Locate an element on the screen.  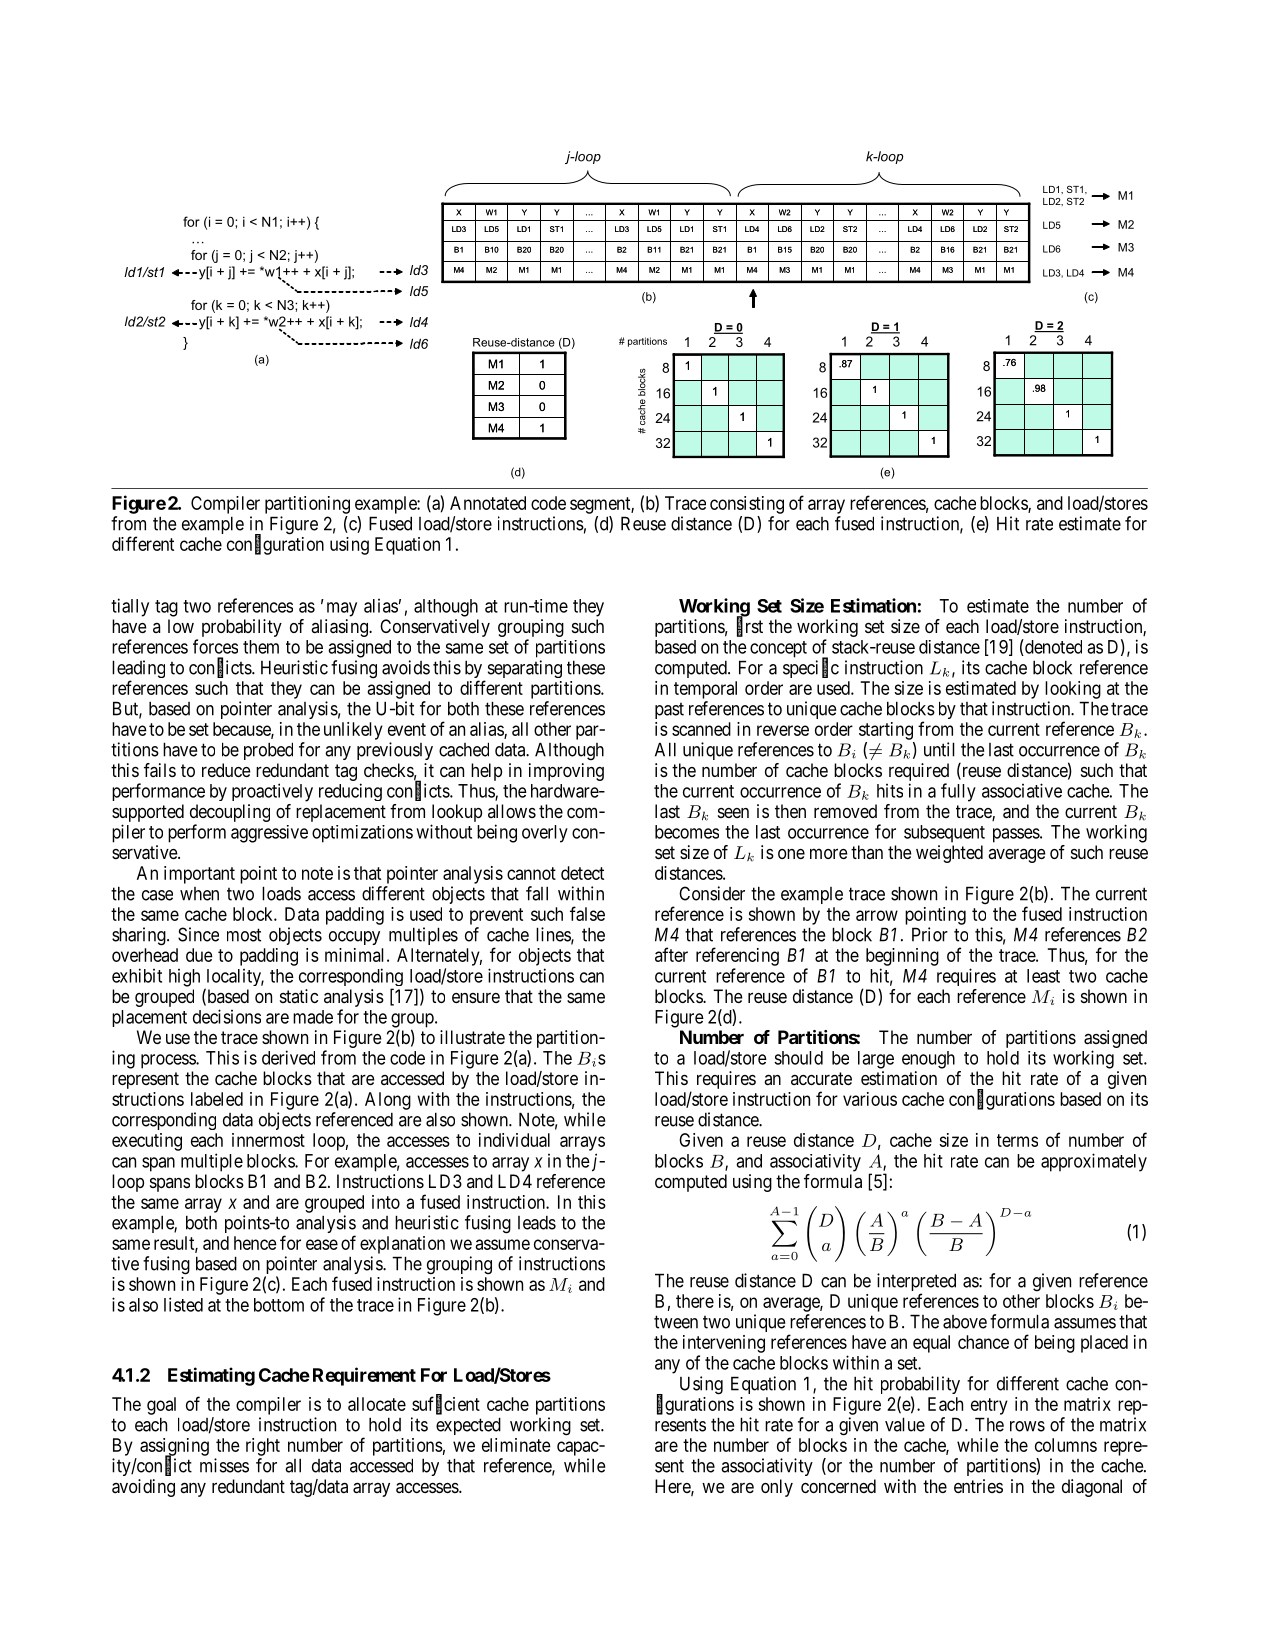
entries is located at coordinates (978, 1486).
